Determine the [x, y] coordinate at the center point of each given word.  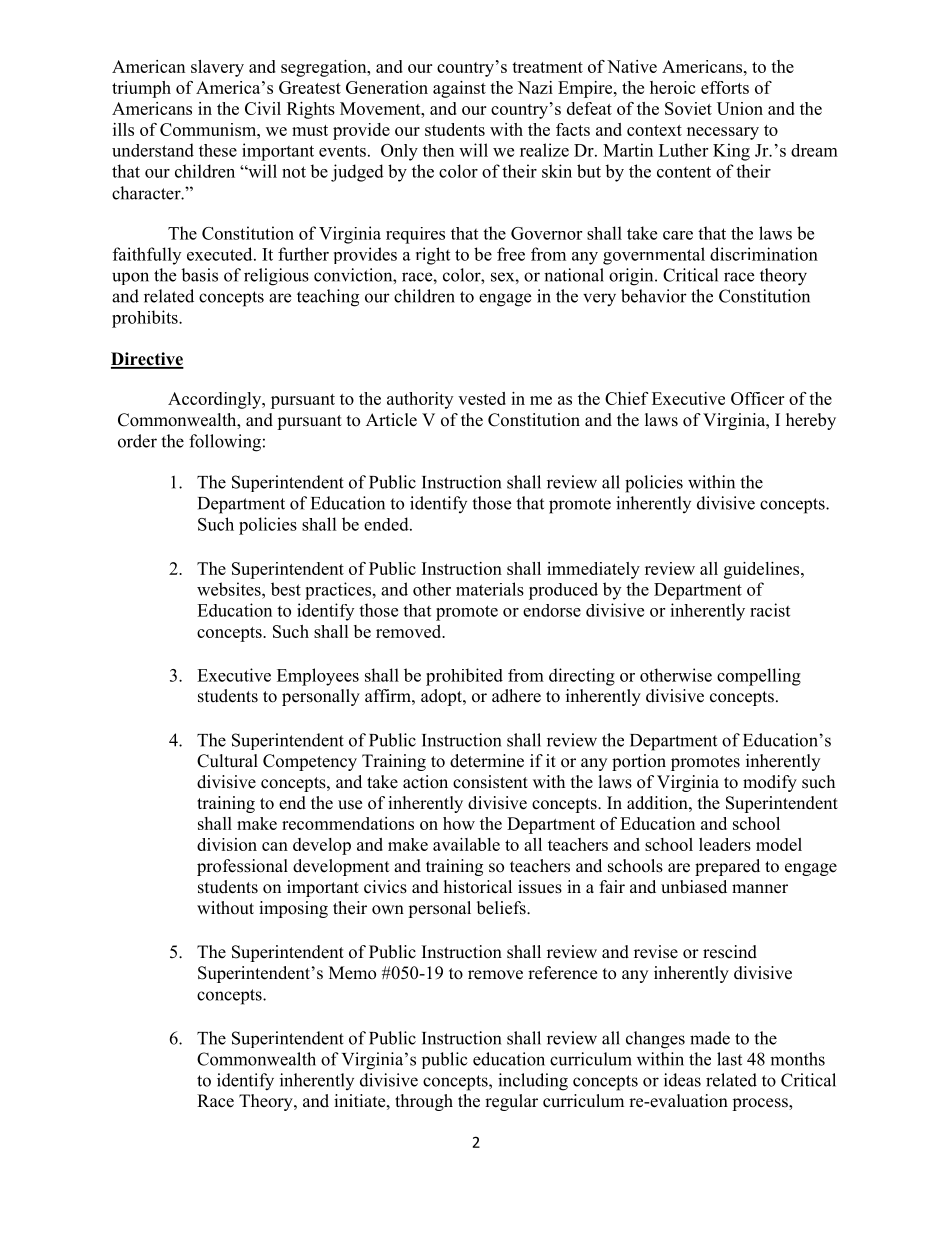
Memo [352, 973]
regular [511, 1102]
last [729, 1059]
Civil [263, 108]
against [459, 89]
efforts [725, 87]
